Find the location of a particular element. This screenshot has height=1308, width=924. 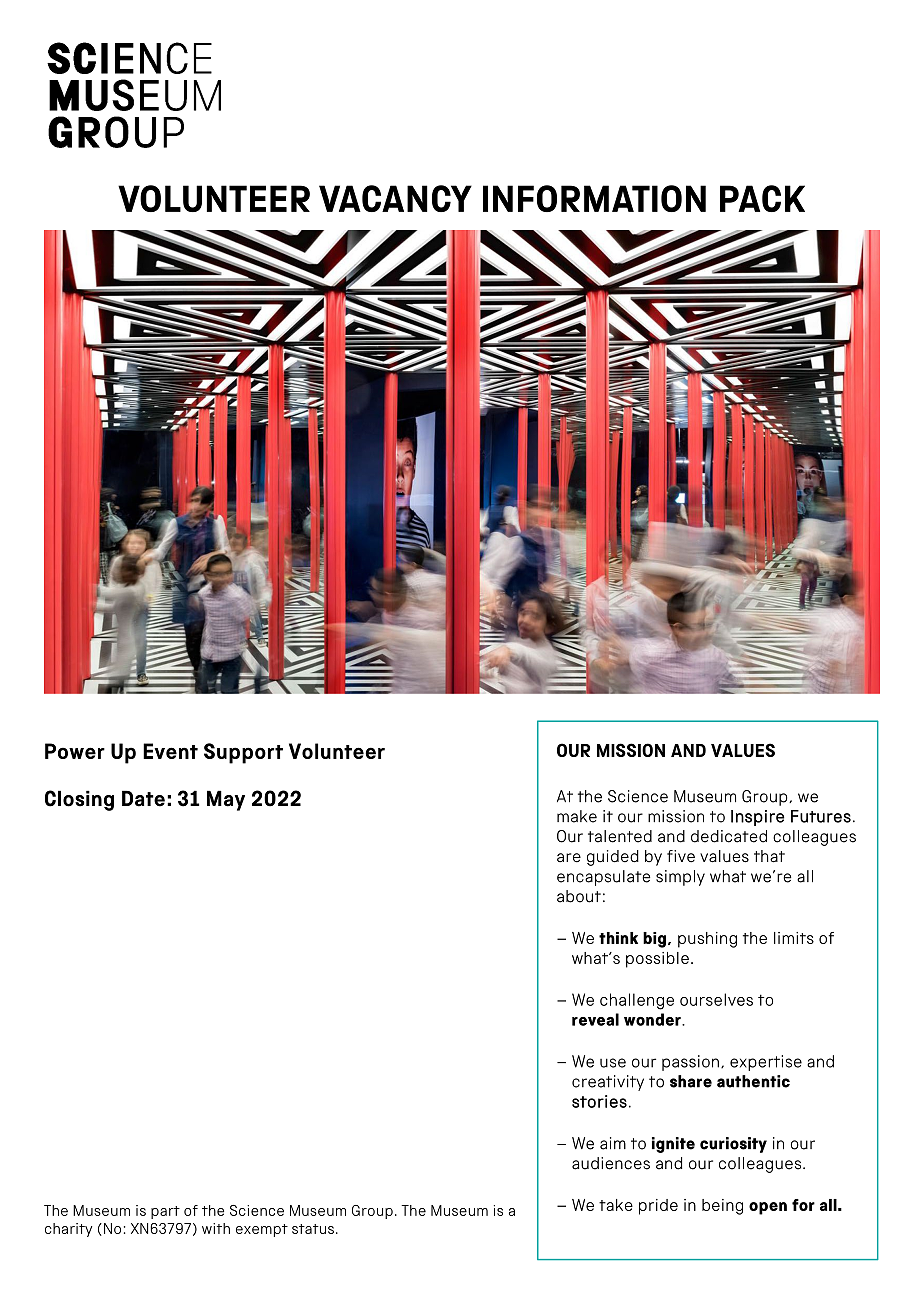

Date is located at coordinates (143, 798).
